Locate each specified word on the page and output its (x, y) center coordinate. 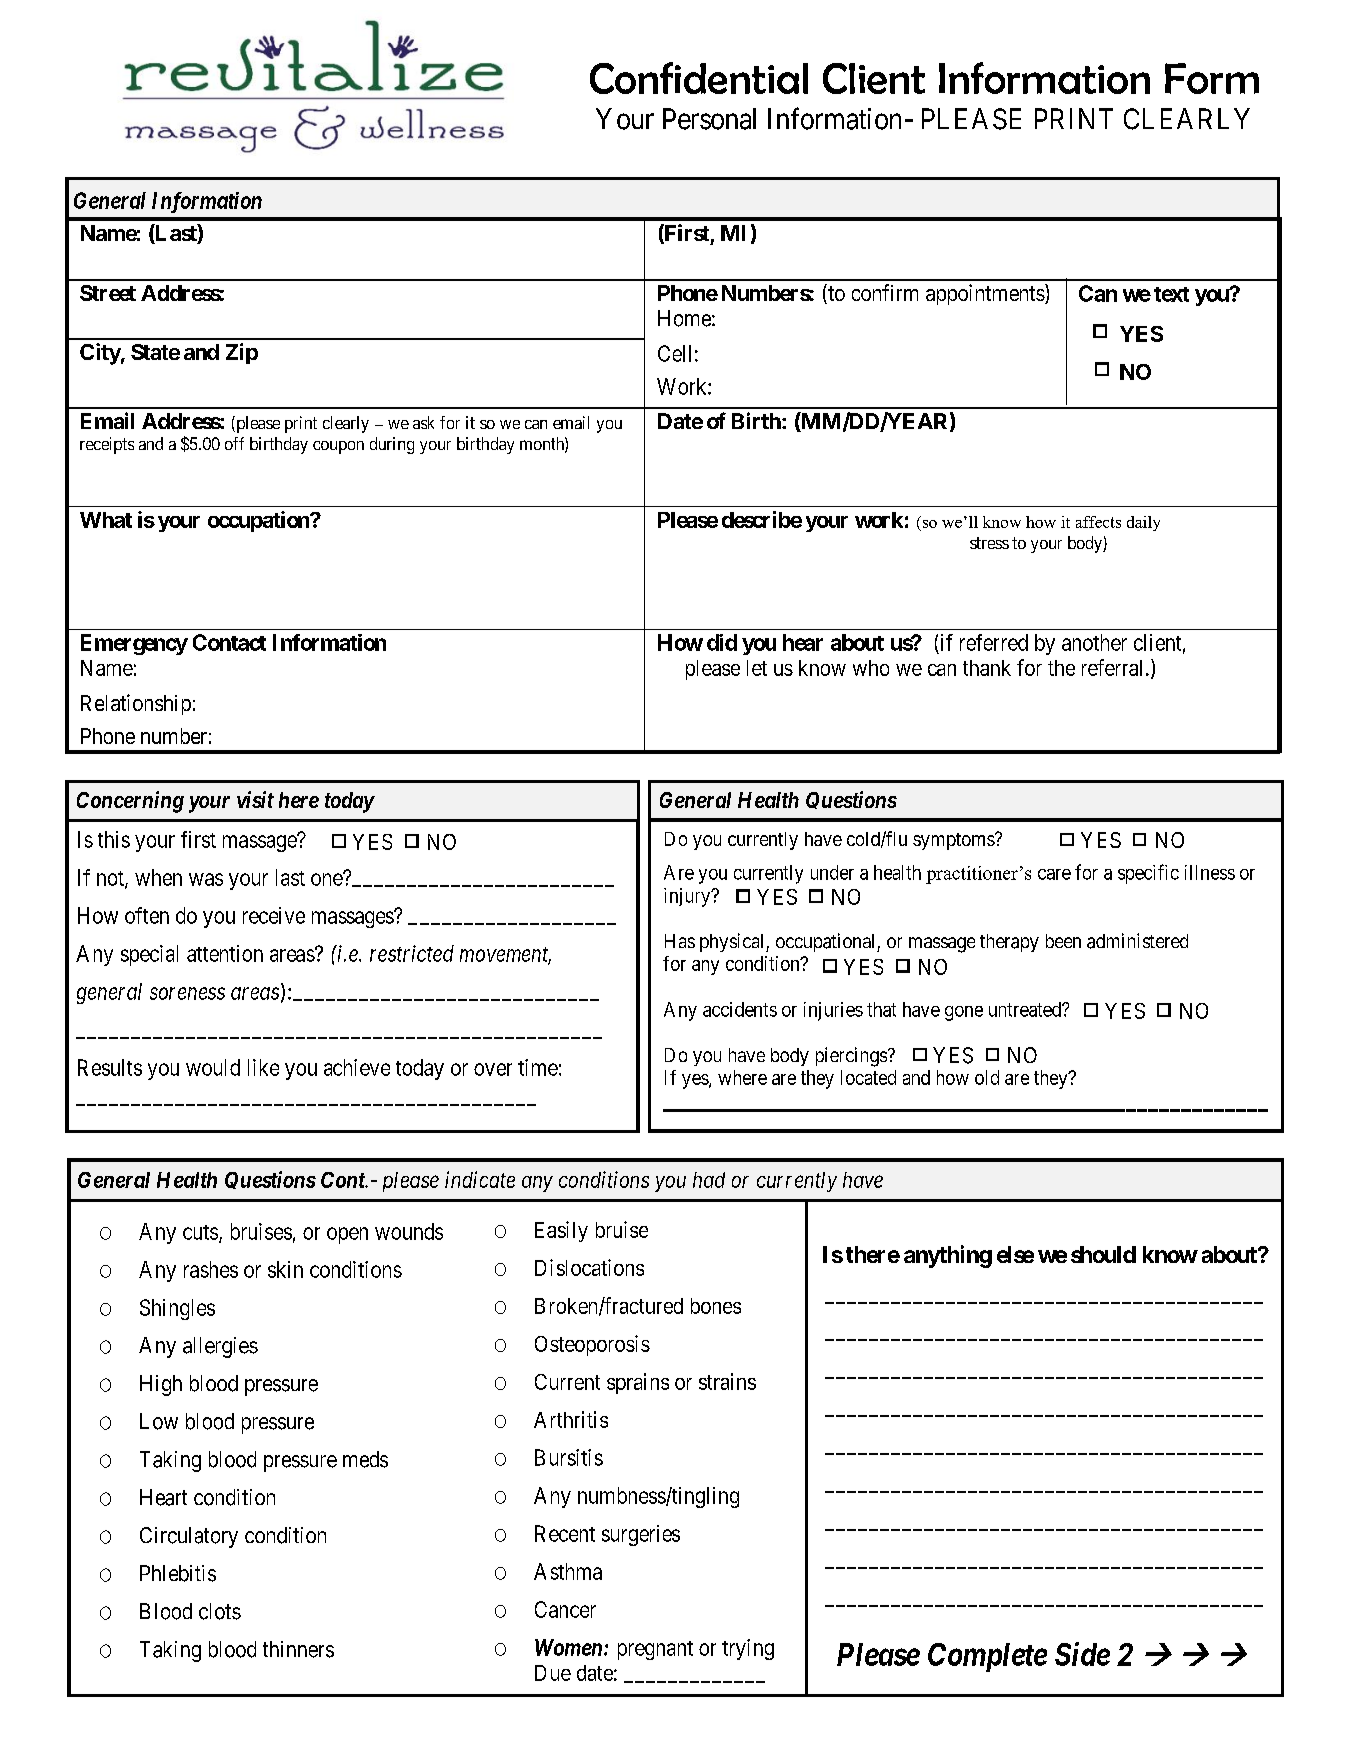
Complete (987, 1657)
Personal (709, 119)
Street (108, 293)
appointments (985, 294)
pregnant (655, 1650)
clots (220, 1611)
